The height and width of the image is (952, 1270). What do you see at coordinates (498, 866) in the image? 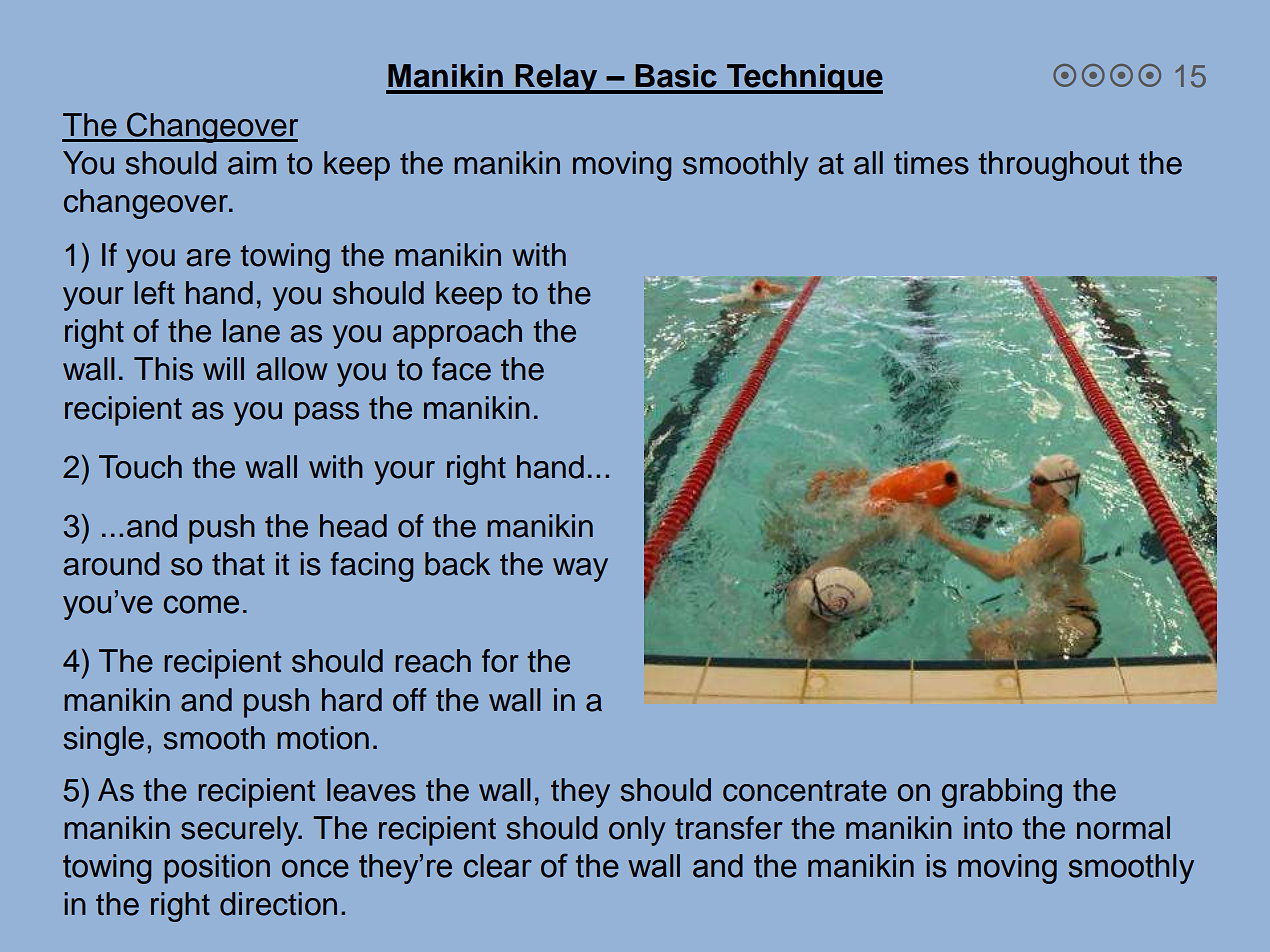
I see `clear` at bounding box center [498, 866].
